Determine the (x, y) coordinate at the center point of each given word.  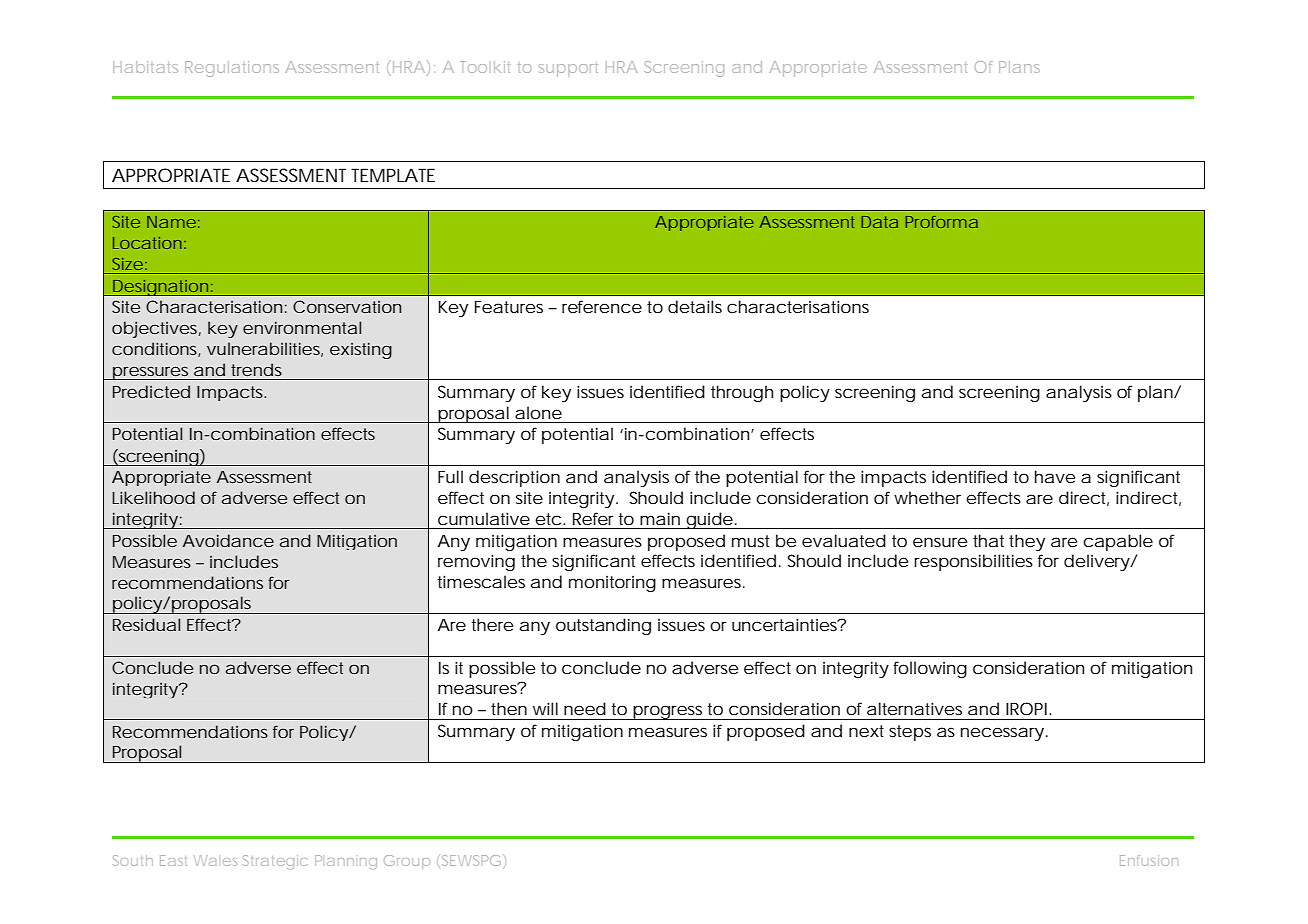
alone (538, 412)
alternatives (914, 708)
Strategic (275, 862)
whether (927, 497)
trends (256, 369)
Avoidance (228, 540)
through (742, 393)
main (660, 518)
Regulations (232, 69)
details (695, 306)
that (988, 540)
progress (668, 712)
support (568, 69)
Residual (146, 624)
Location (147, 243)
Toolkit (485, 67)
